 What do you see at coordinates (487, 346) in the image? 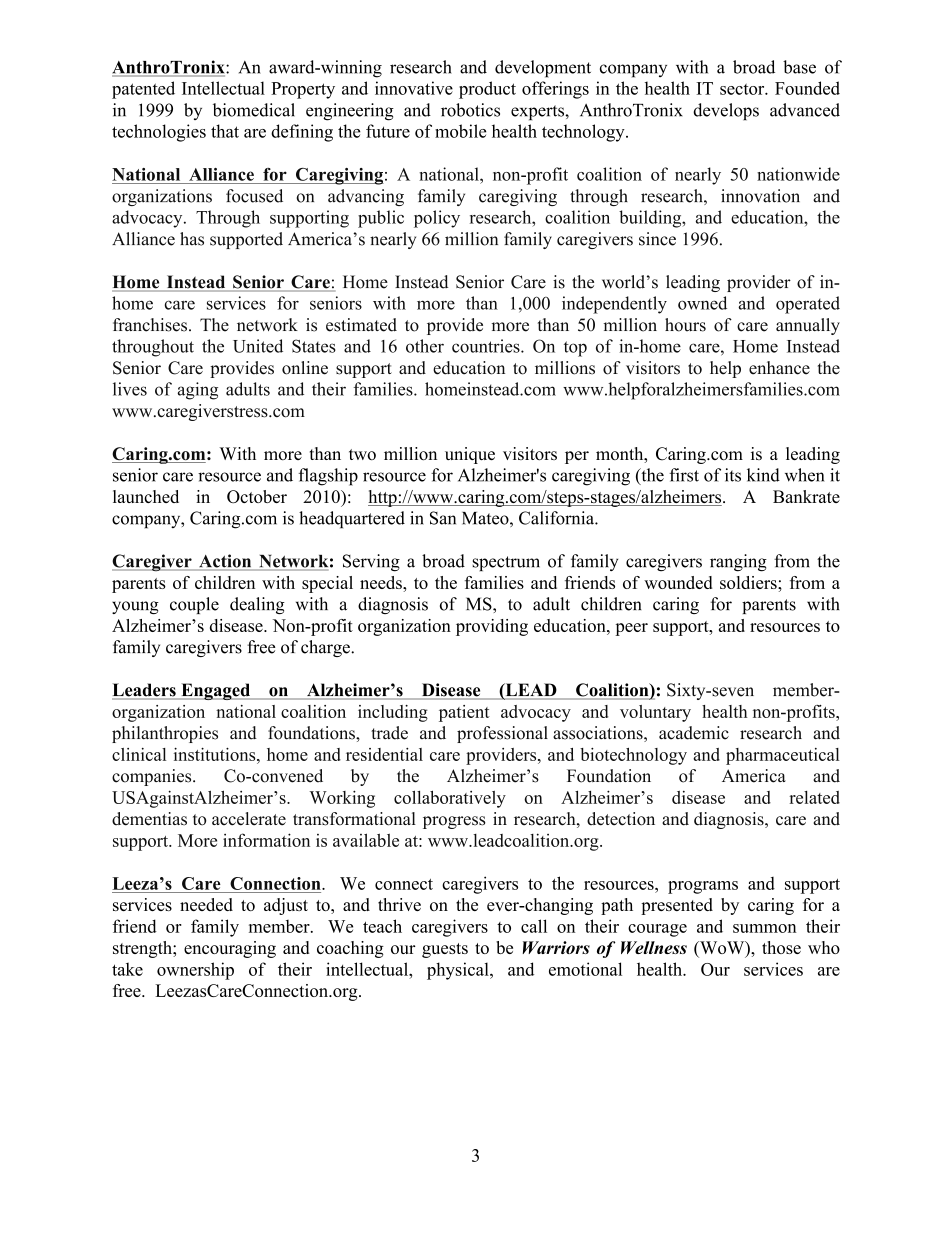
I see `countries` at bounding box center [487, 346].
